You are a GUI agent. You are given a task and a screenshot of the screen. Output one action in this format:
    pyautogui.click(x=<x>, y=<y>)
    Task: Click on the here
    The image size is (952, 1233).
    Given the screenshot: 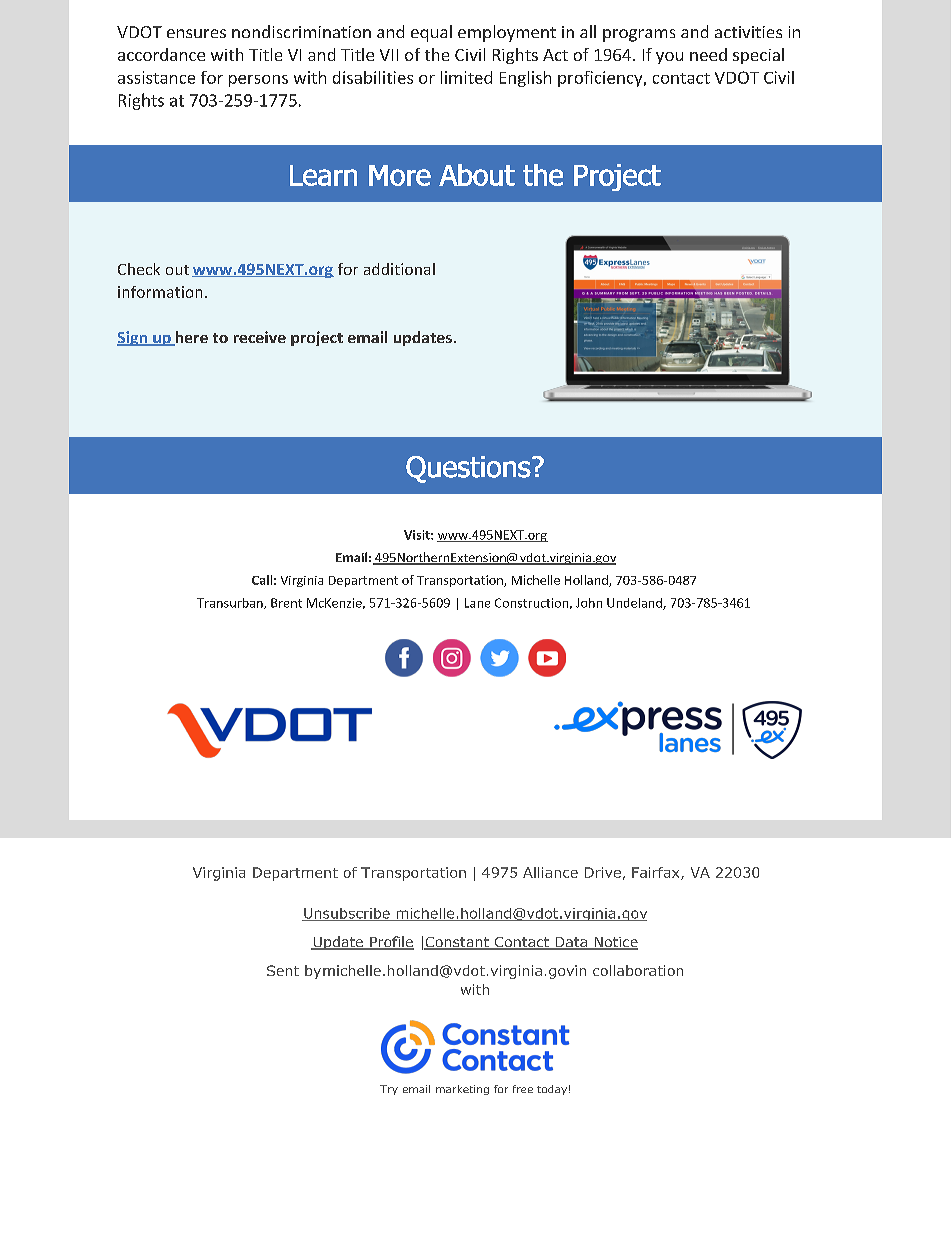 What is the action you would take?
    pyautogui.click(x=190, y=338)
